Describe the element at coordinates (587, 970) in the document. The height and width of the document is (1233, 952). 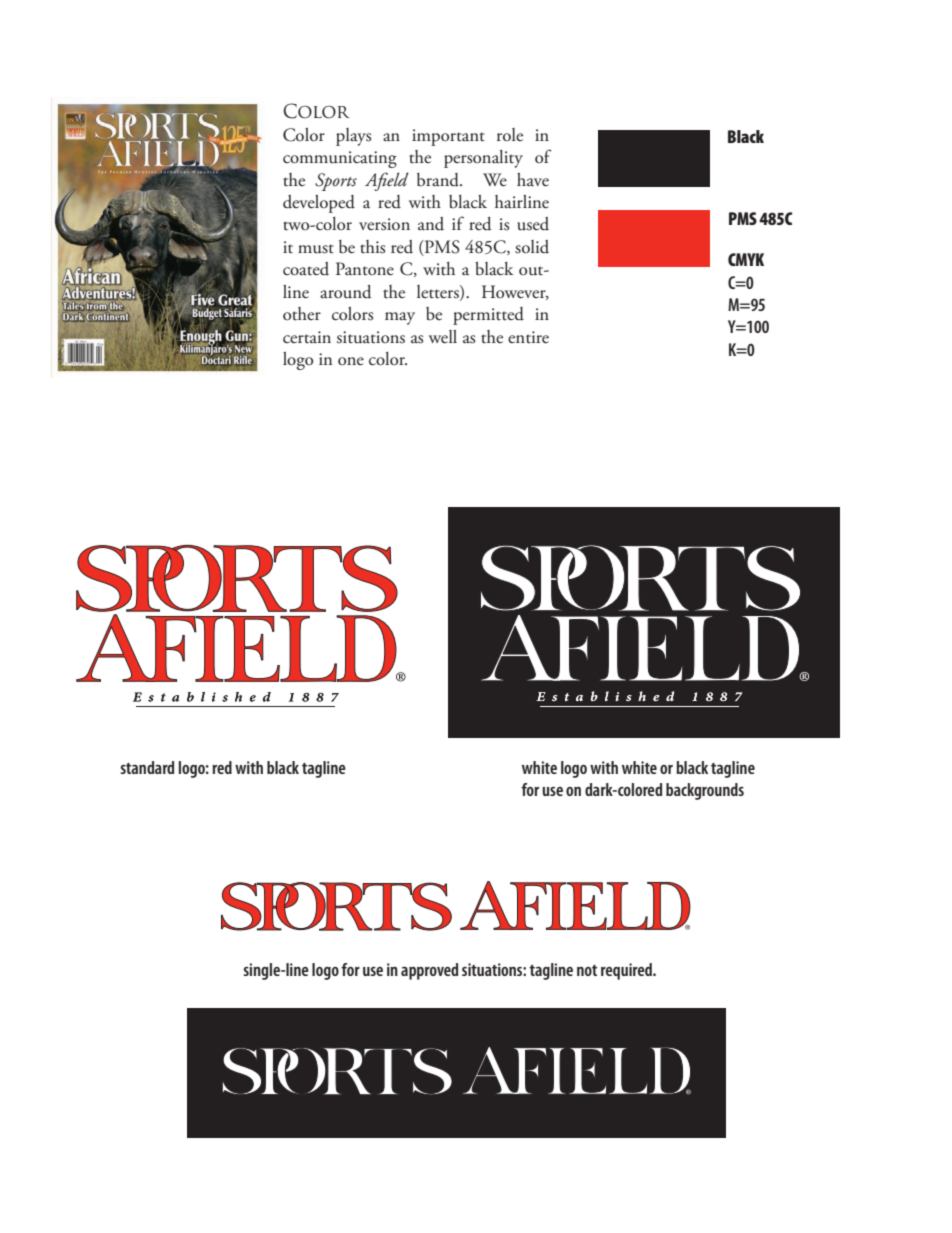
I see `not` at that location.
